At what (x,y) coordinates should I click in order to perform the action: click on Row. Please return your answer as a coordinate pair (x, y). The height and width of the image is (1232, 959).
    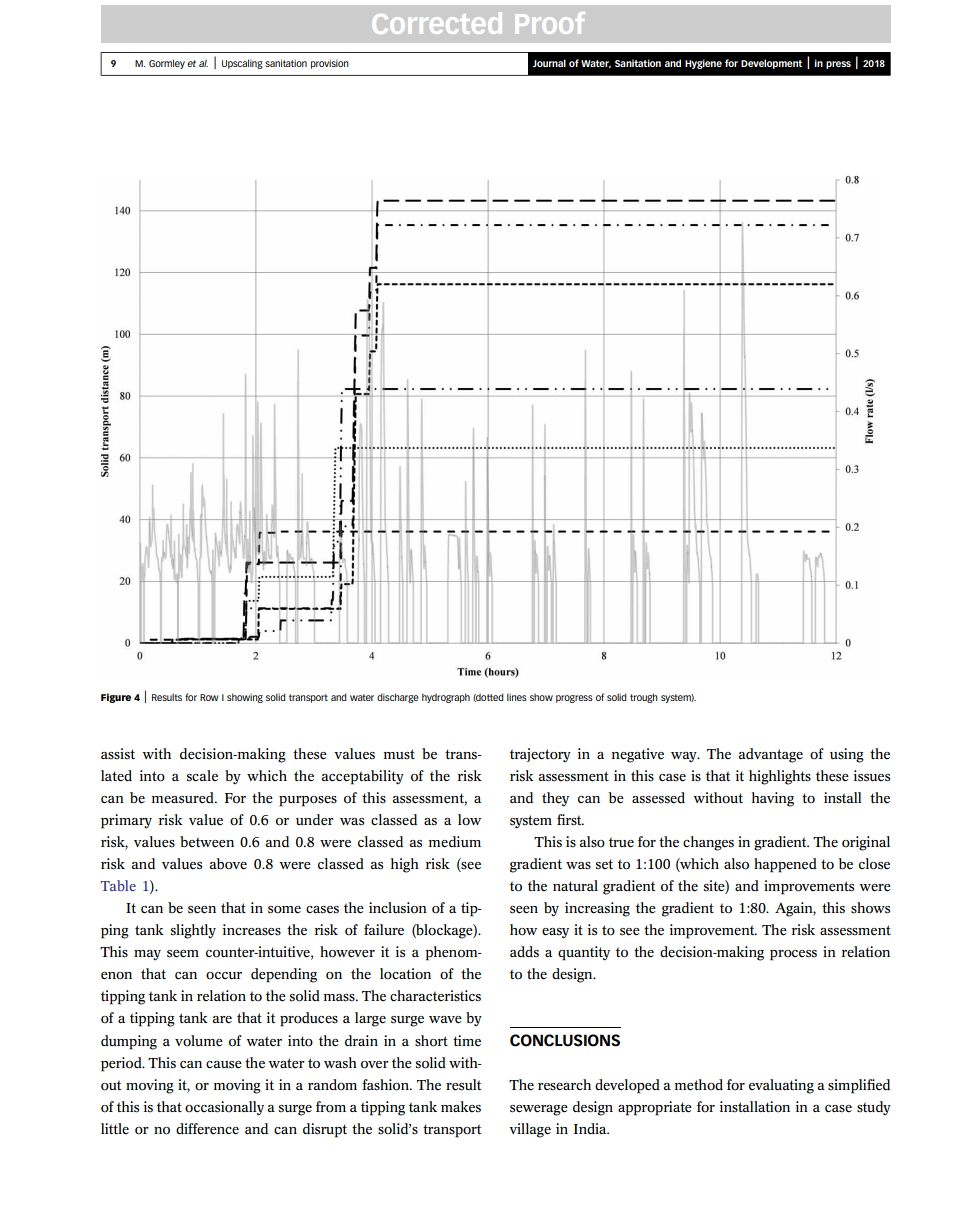
    Looking at the image, I should click on (209, 697).
